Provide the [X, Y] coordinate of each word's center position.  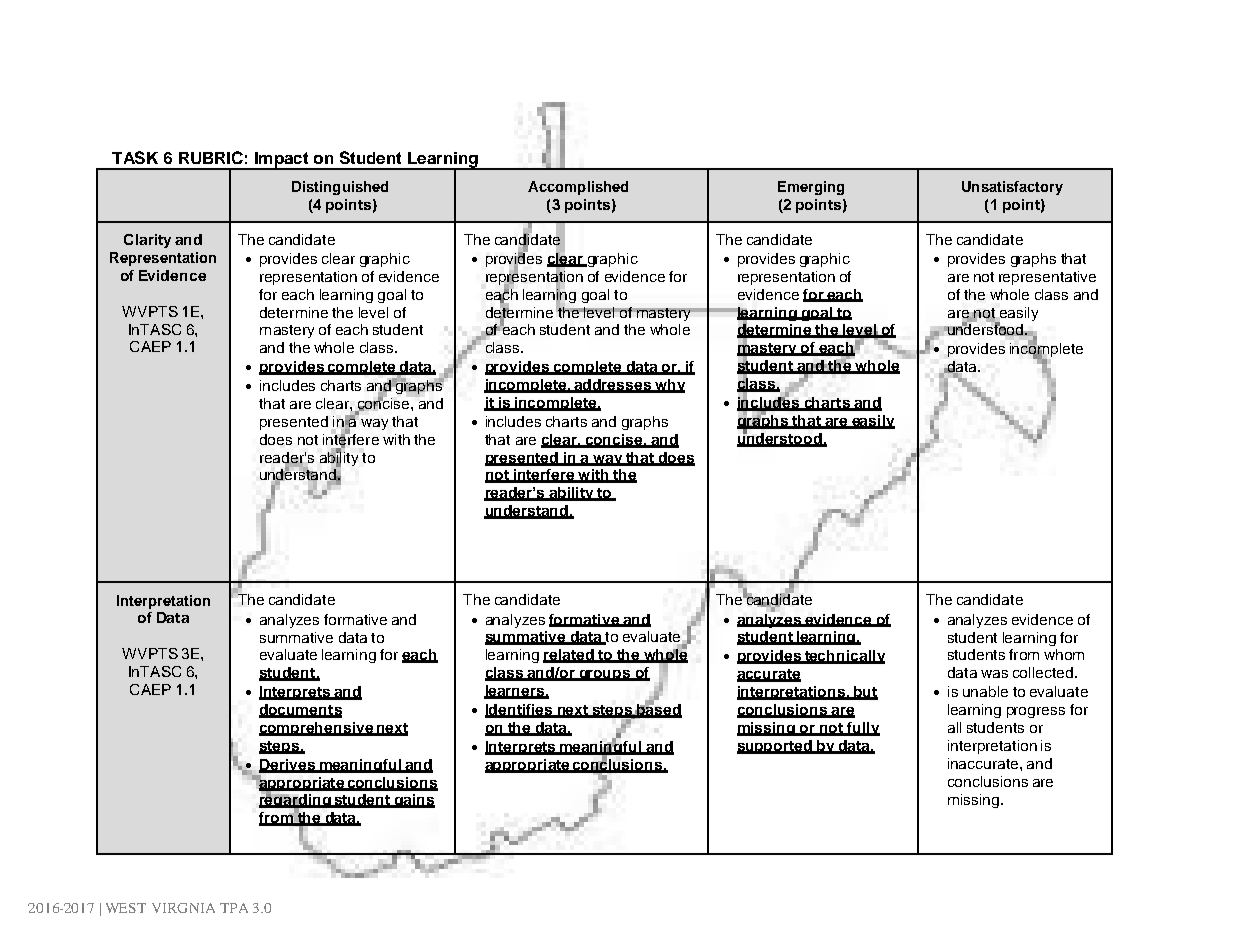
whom [1064, 654]
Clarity [147, 241]
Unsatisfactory [1012, 188]
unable [985, 691]
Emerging [811, 188]
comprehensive [317, 729]
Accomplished [578, 188]
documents [300, 711]
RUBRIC [211, 157]
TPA [234, 908]
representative [1047, 278]
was [994, 674]
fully [862, 729]
